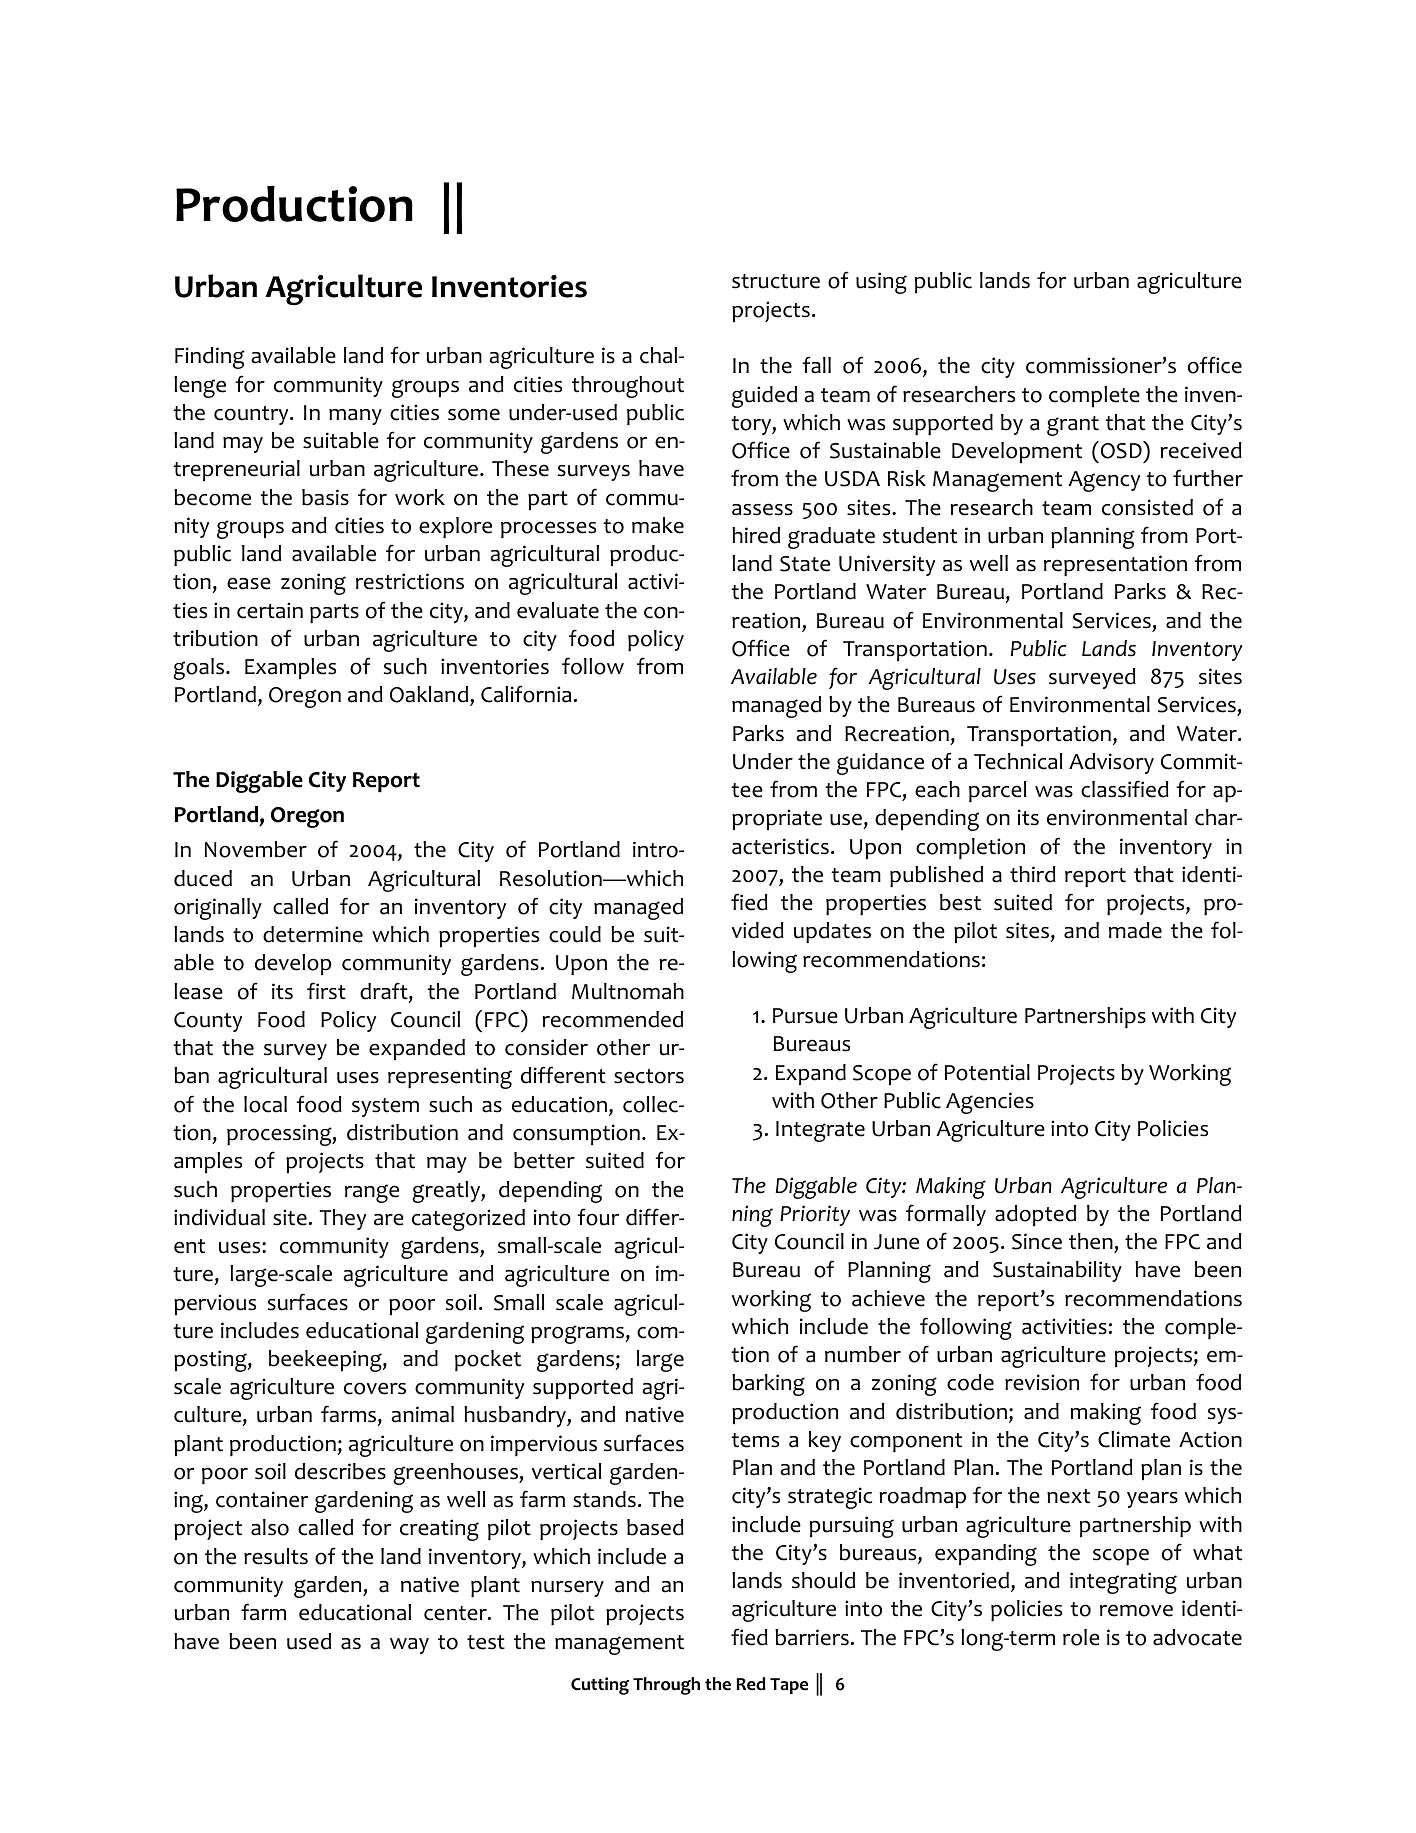 The height and width of the image is (1833, 1416). I want to click on way, so click(409, 1646).
